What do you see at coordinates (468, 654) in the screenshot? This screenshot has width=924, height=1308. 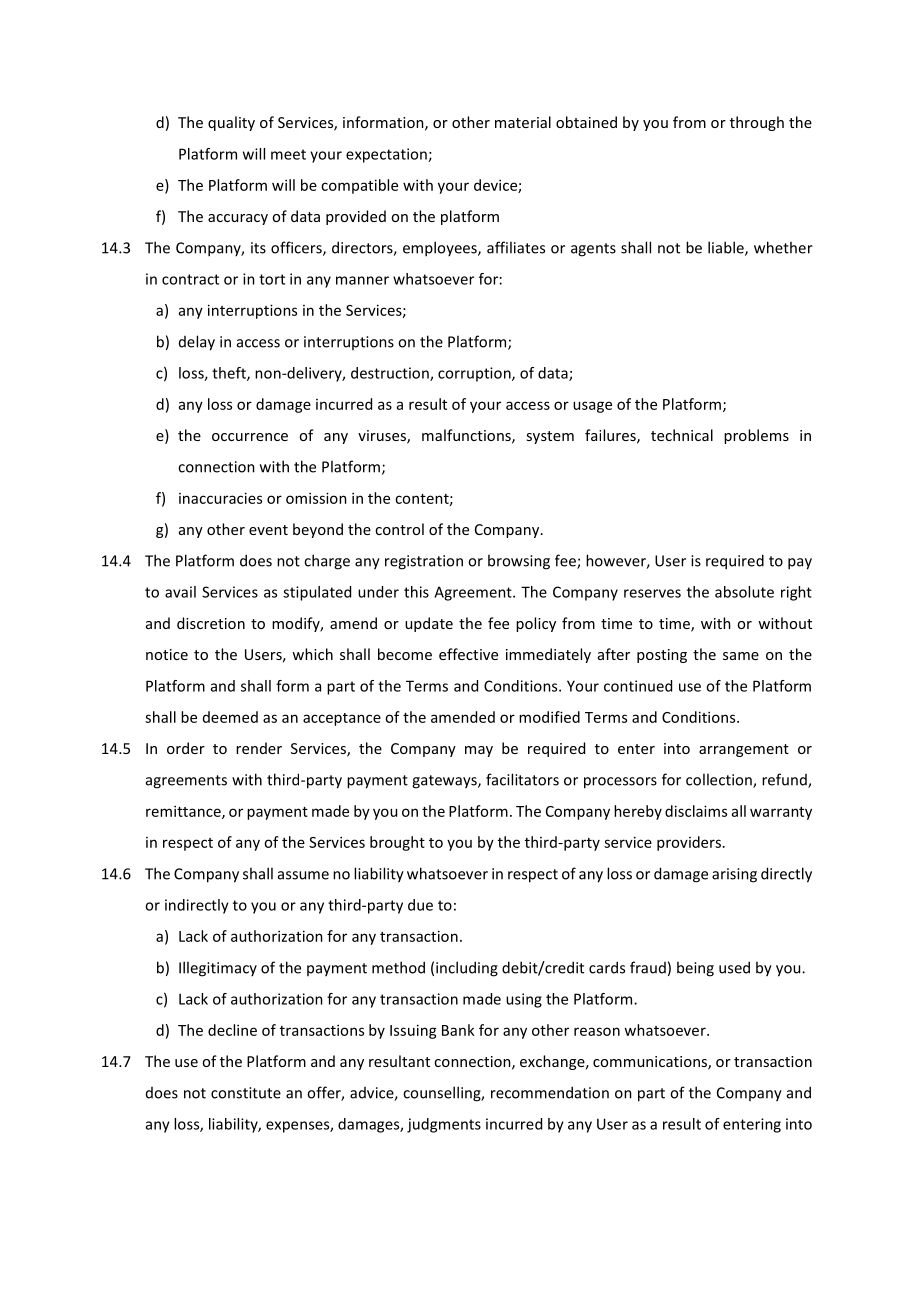 I see `effective` at bounding box center [468, 654].
